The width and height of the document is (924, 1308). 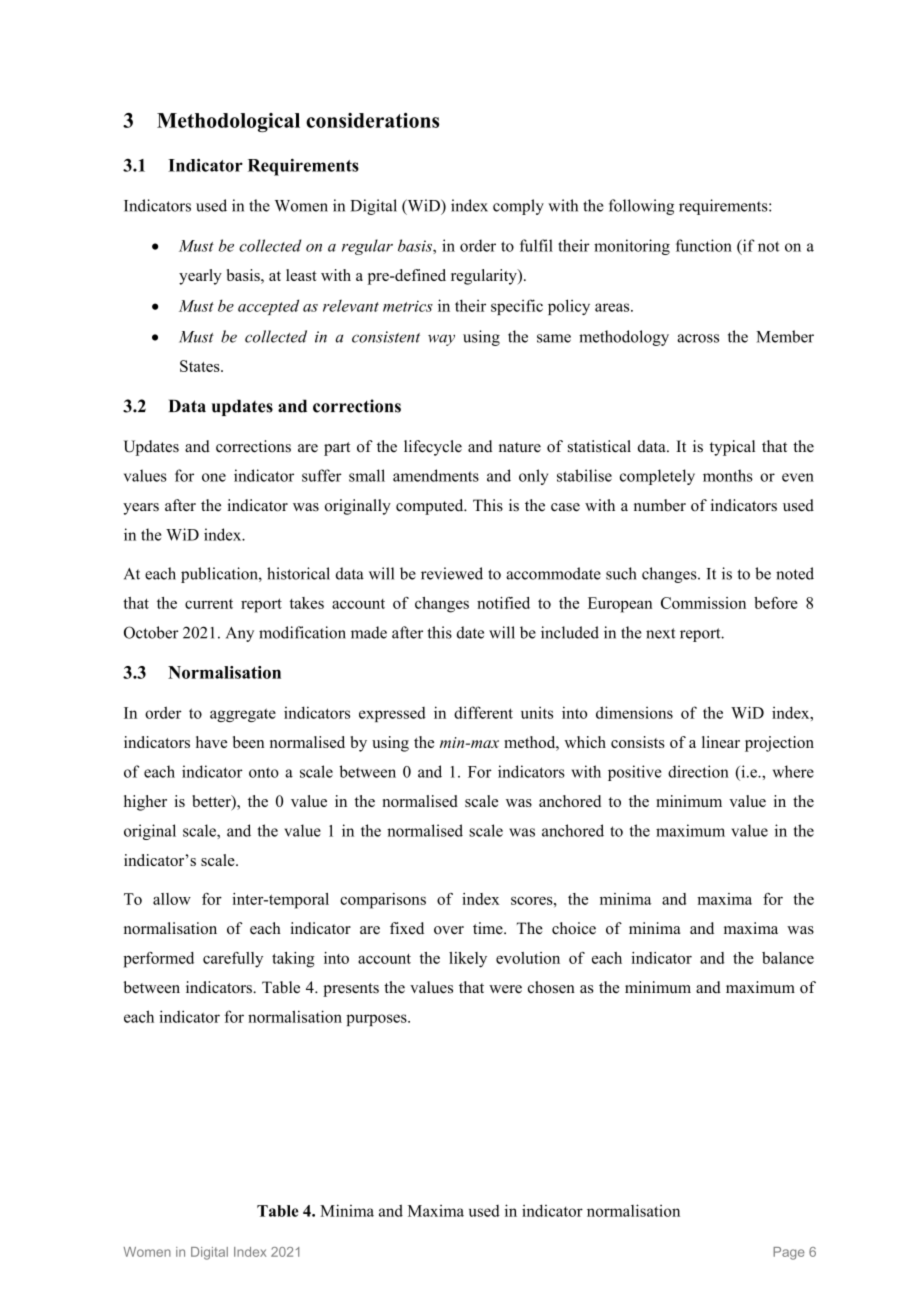 What do you see at coordinates (172, 899) in the document?
I see `allow` at bounding box center [172, 899].
